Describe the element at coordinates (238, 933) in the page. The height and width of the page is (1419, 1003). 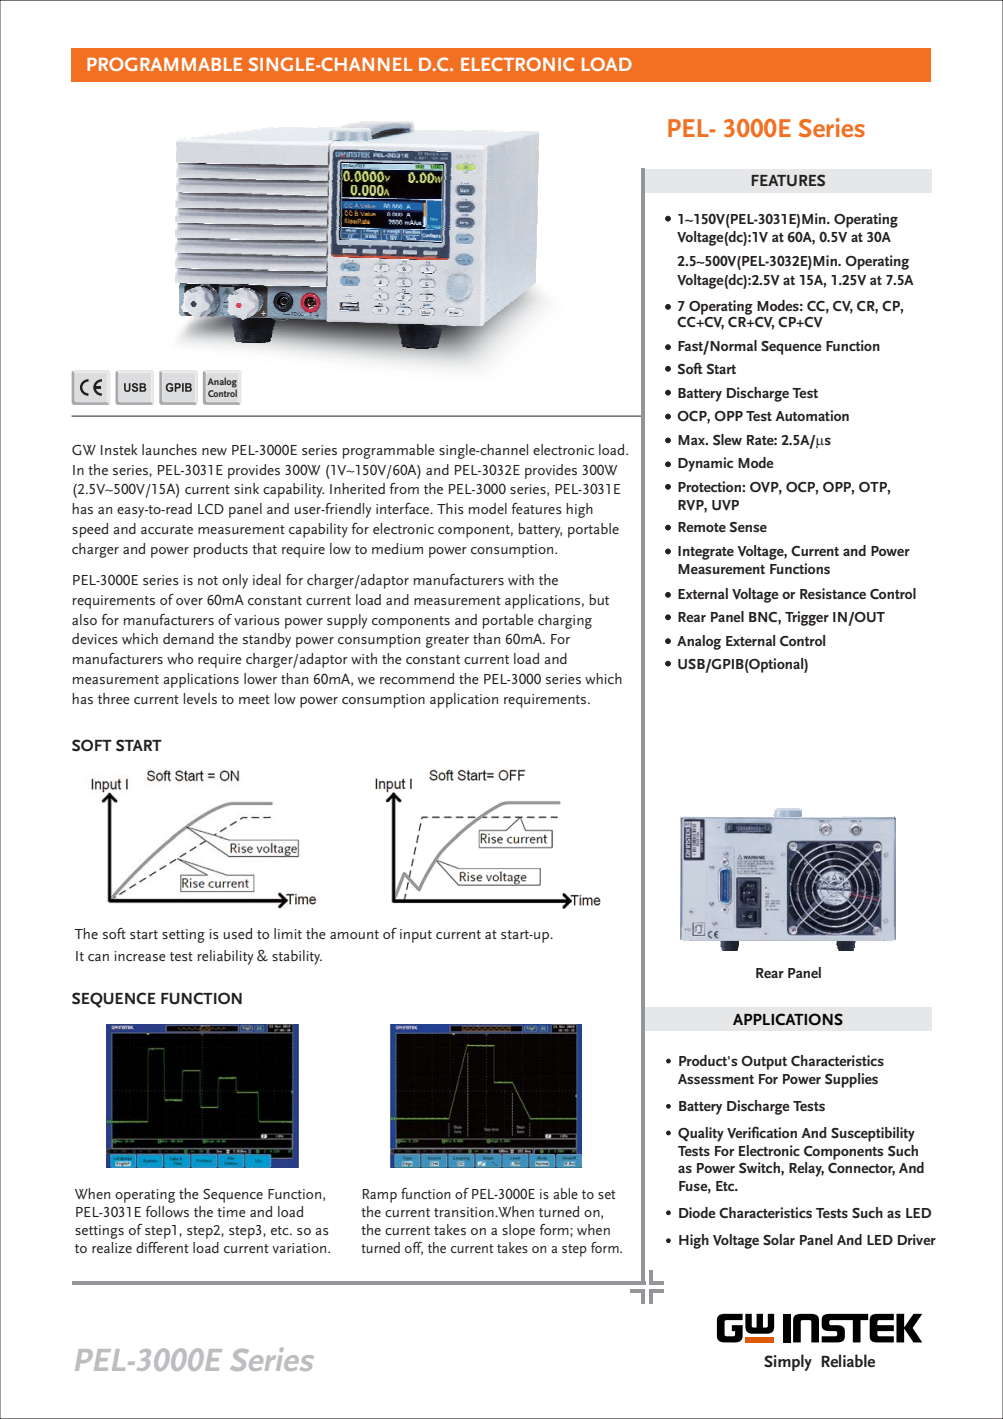
I see `used` at that location.
